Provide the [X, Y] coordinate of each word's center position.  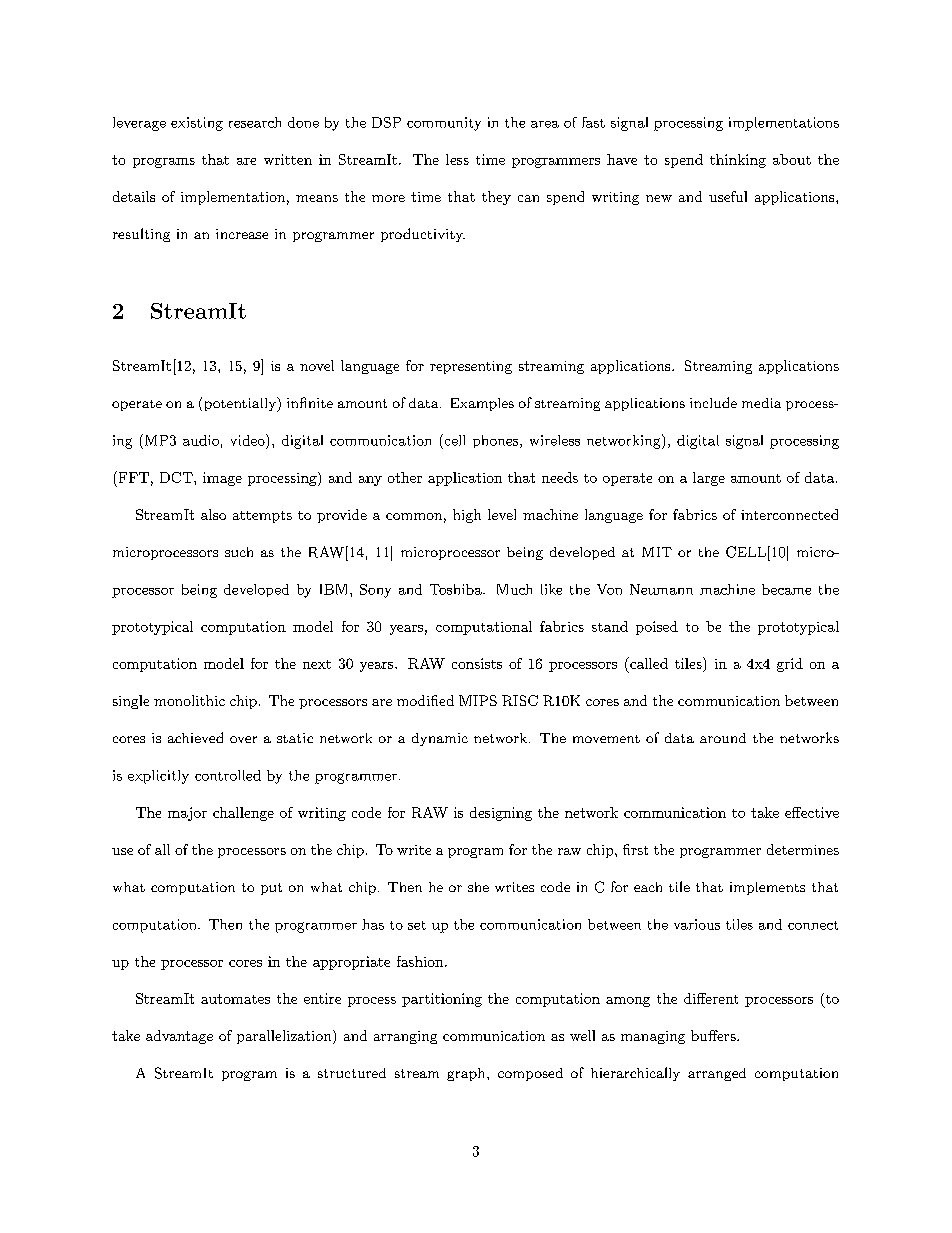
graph [467, 1074]
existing [197, 124]
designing [501, 814]
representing [471, 367]
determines [803, 849]
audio [201, 440]
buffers [714, 1035]
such [239, 552]
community [444, 124]
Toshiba [457, 589]
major [187, 814]
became [786, 589]
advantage [179, 1037]
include [713, 402]
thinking [738, 161]
